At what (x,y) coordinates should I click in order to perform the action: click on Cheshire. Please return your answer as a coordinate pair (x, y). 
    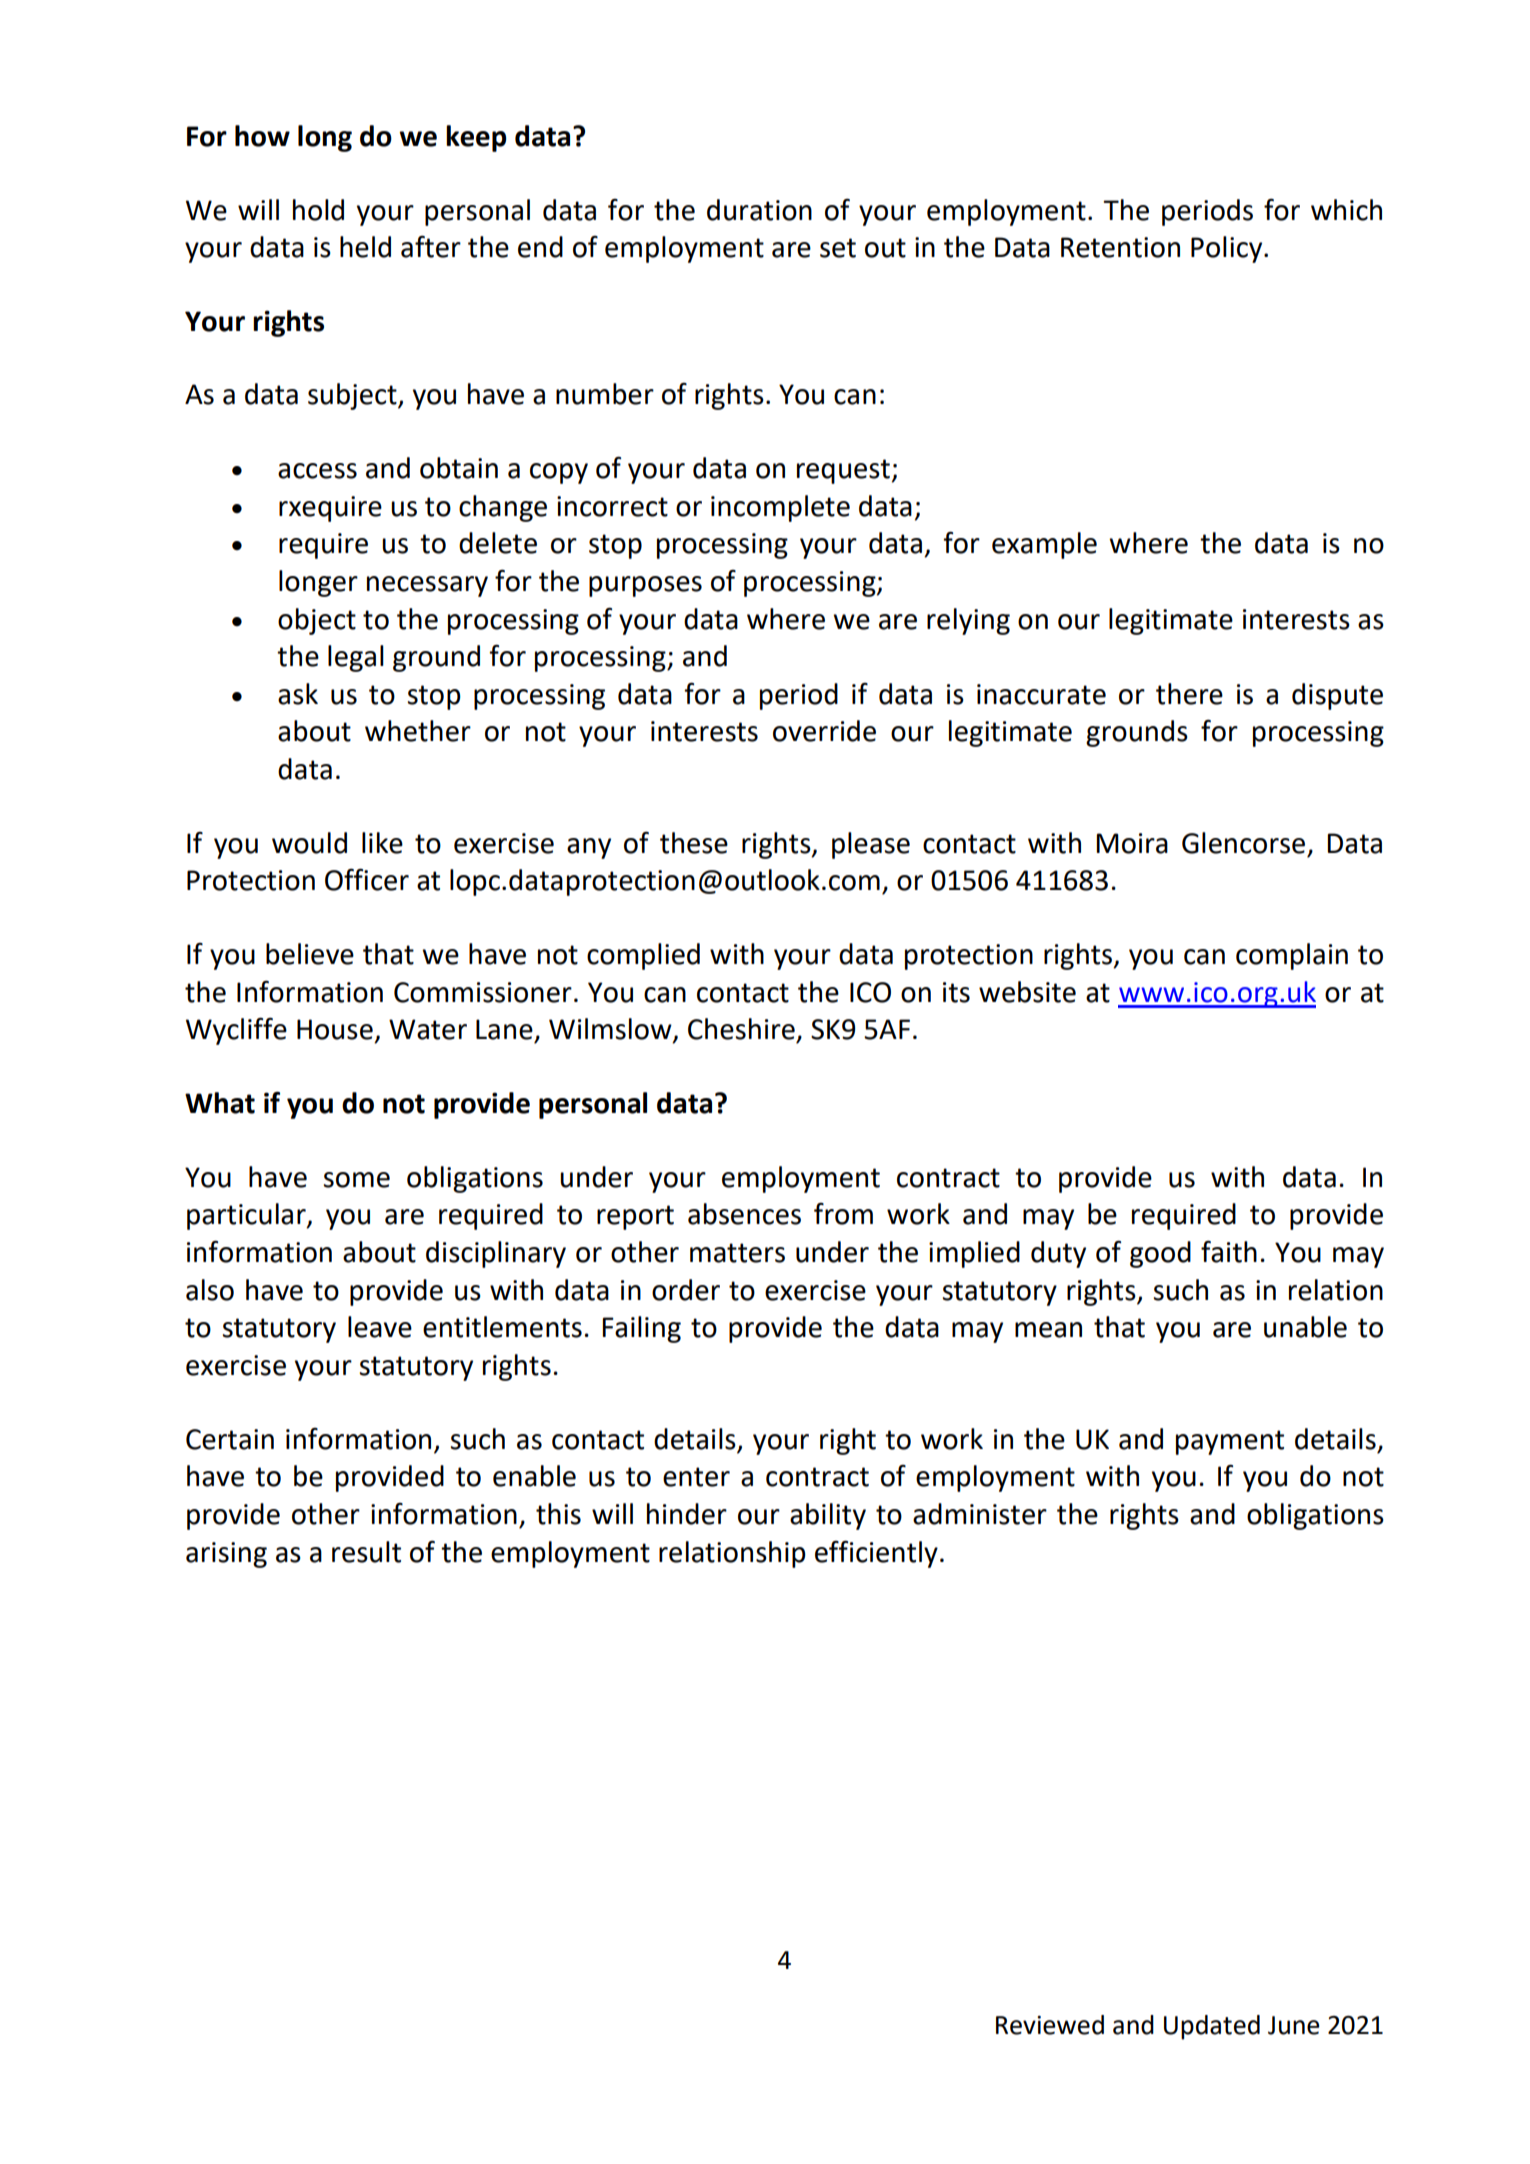
    Looking at the image, I should click on (741, 1029).
